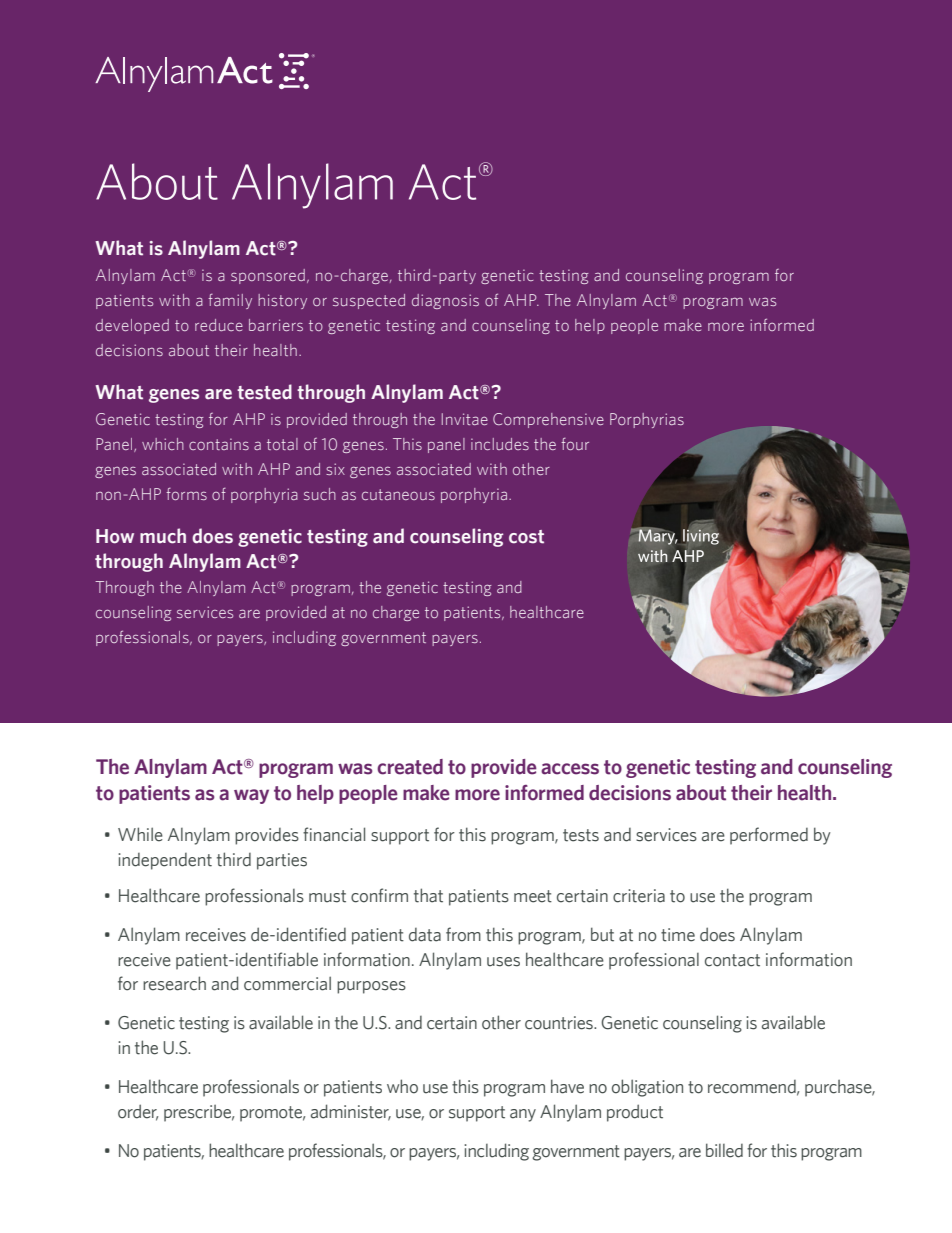 The image size is (952, 1233). What do you see at coordinates (548, 420) in the image?
I see `Comprehensive` at bounding box center [548, 420].
